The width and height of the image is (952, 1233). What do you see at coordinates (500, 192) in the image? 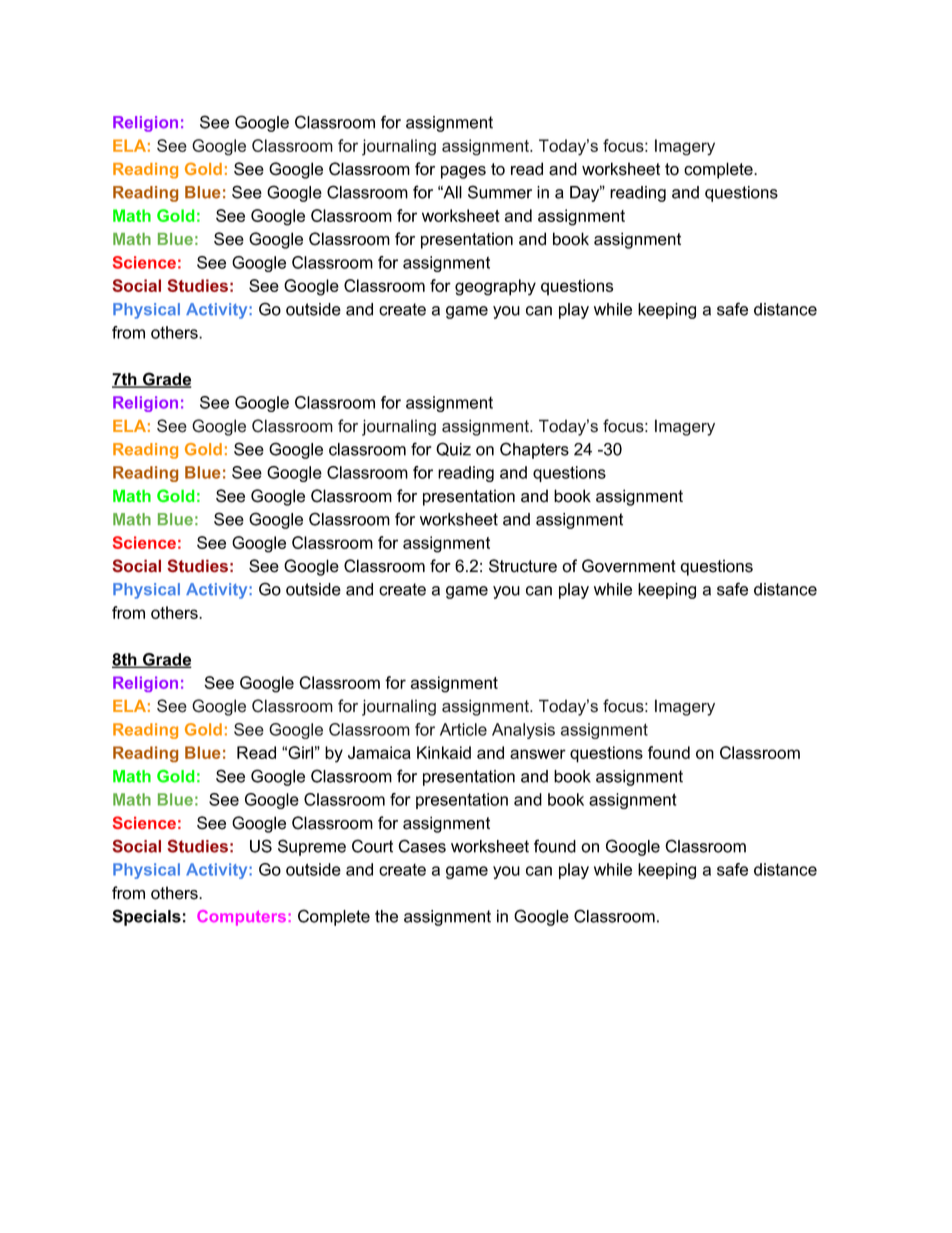
I see `Summer` at bounding box center [500, 192].
